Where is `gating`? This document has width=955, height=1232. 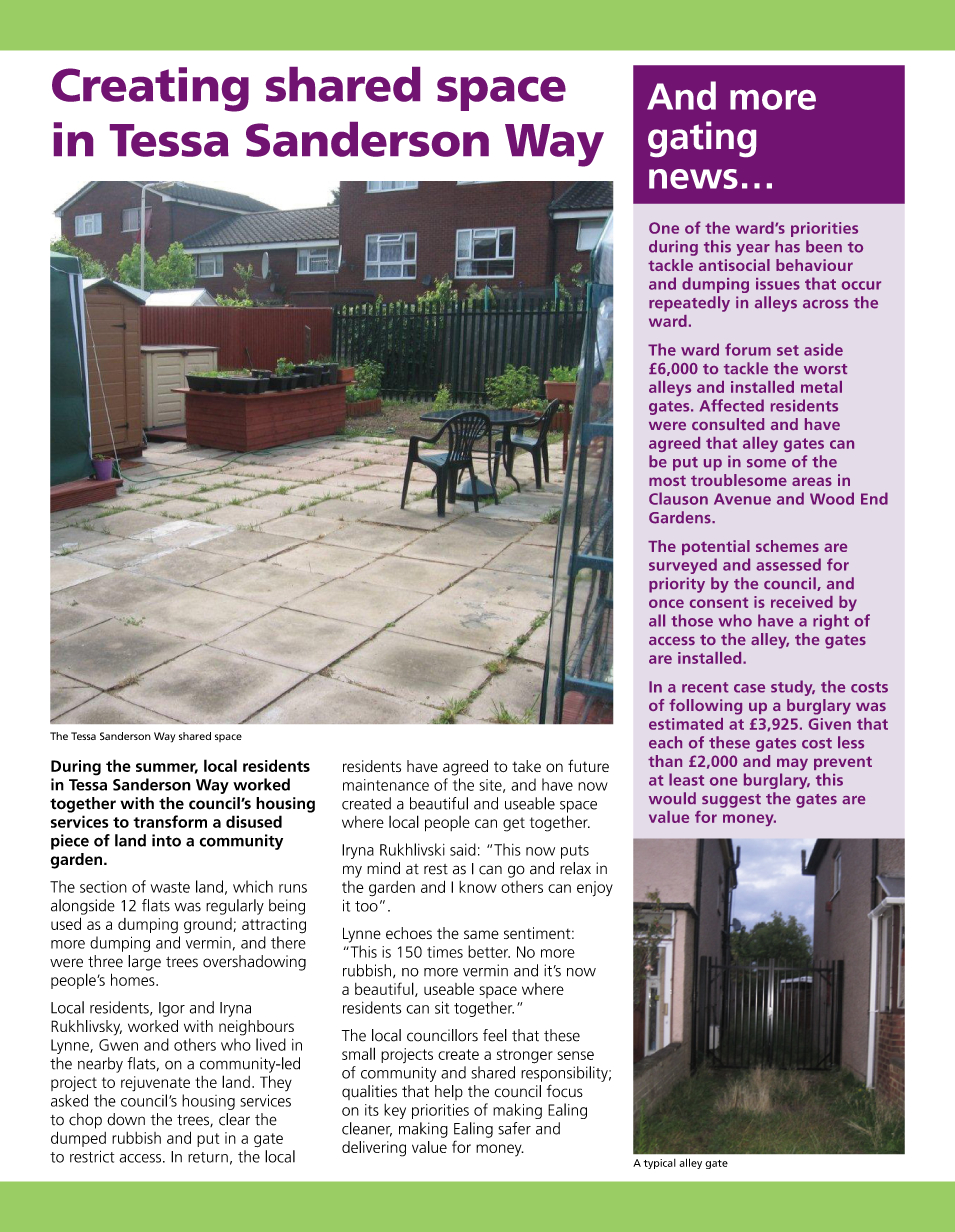
gating is located at coordinates (702, 139).
